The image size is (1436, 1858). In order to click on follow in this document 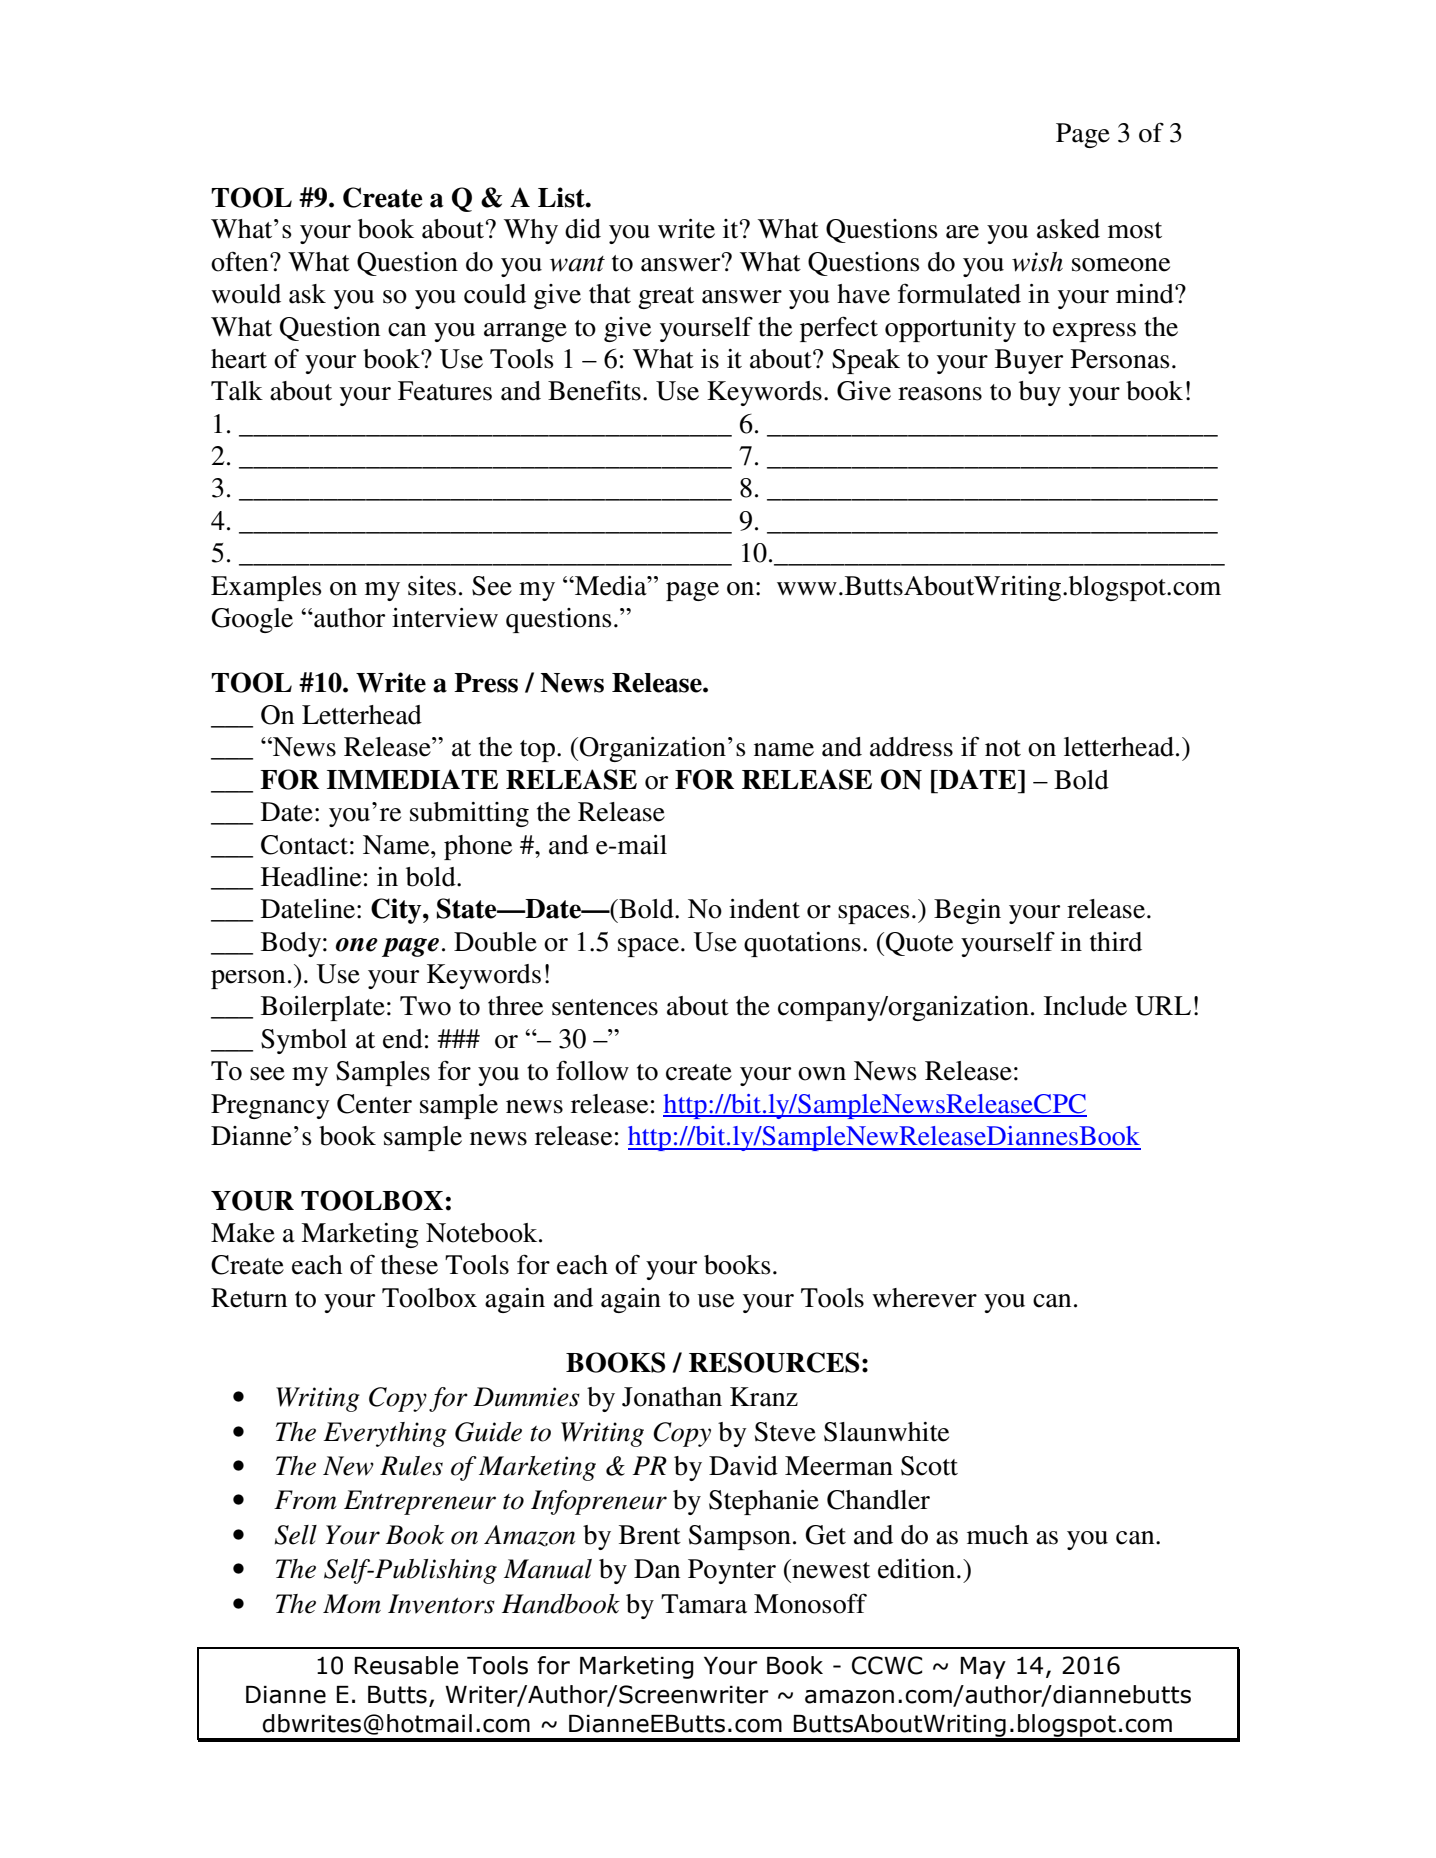, I will do `click(592, 1070)`.
